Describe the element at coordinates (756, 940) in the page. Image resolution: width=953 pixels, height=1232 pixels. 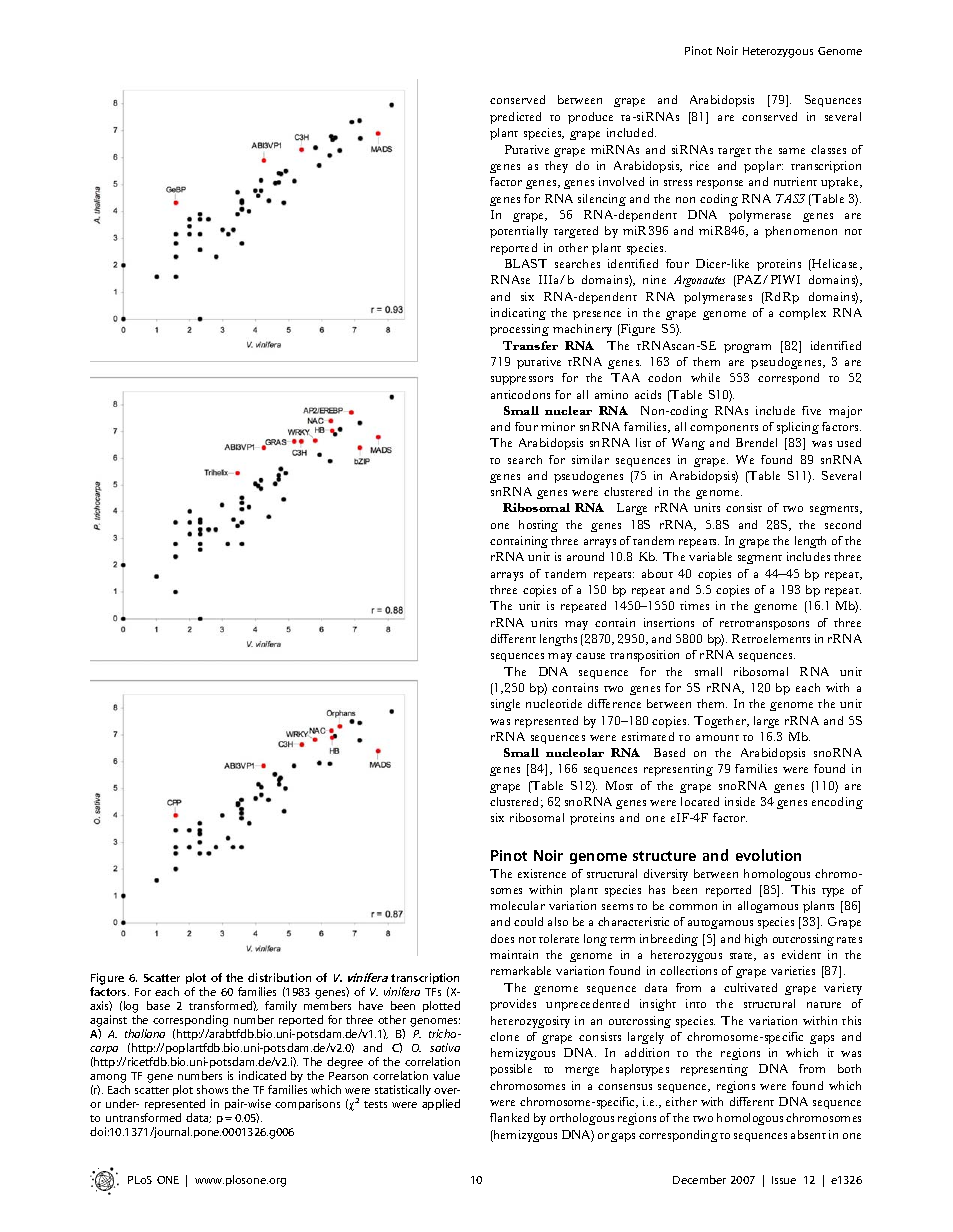
I see `high` at that location.
